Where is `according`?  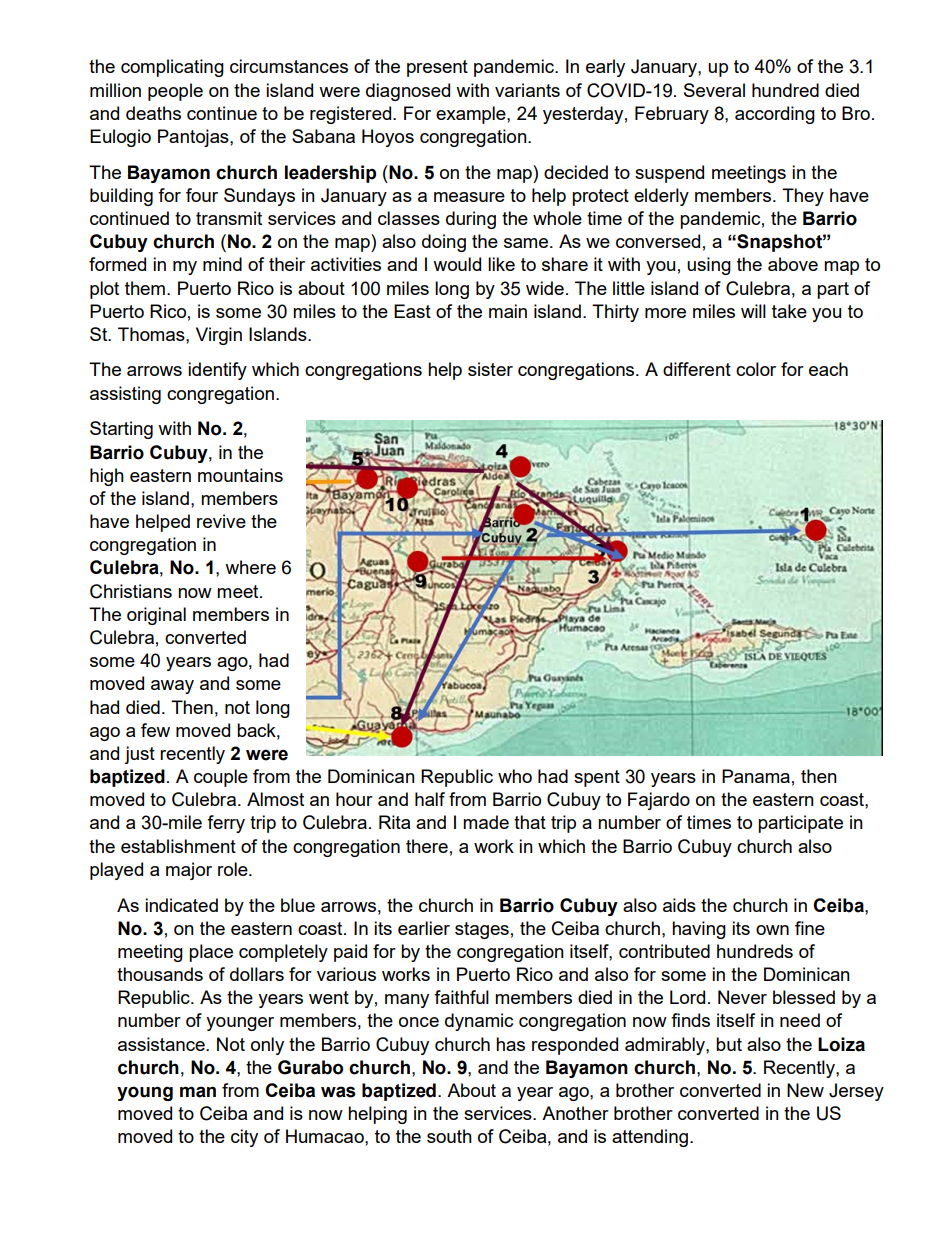
according is located at coordinates (775, 115).
